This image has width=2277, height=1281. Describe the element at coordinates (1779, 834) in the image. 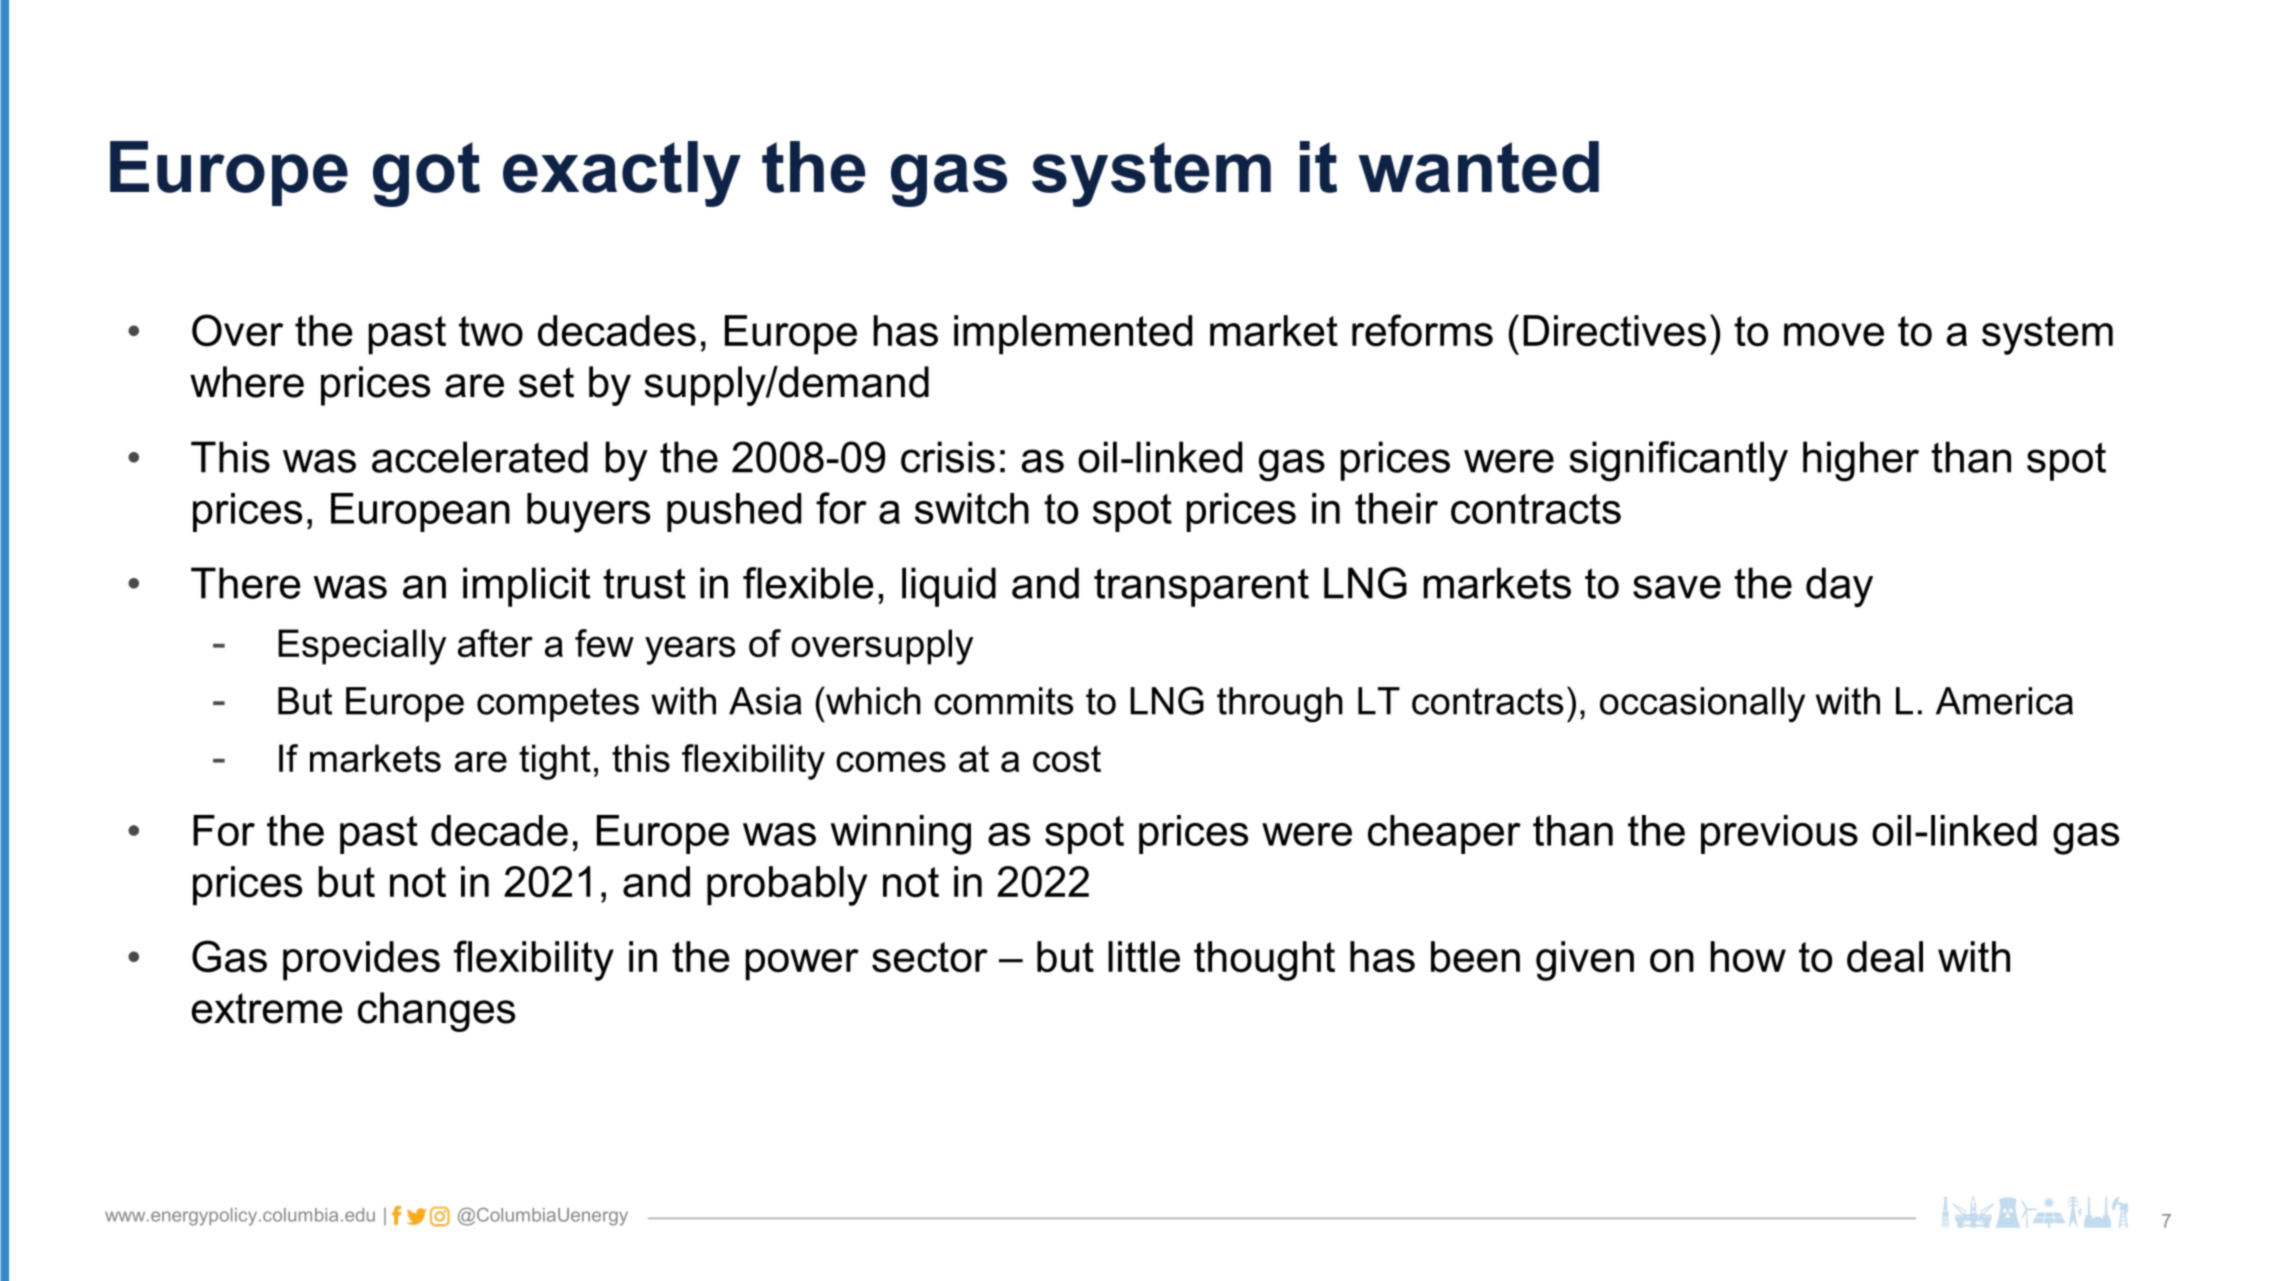

I see `previous` at that location.
